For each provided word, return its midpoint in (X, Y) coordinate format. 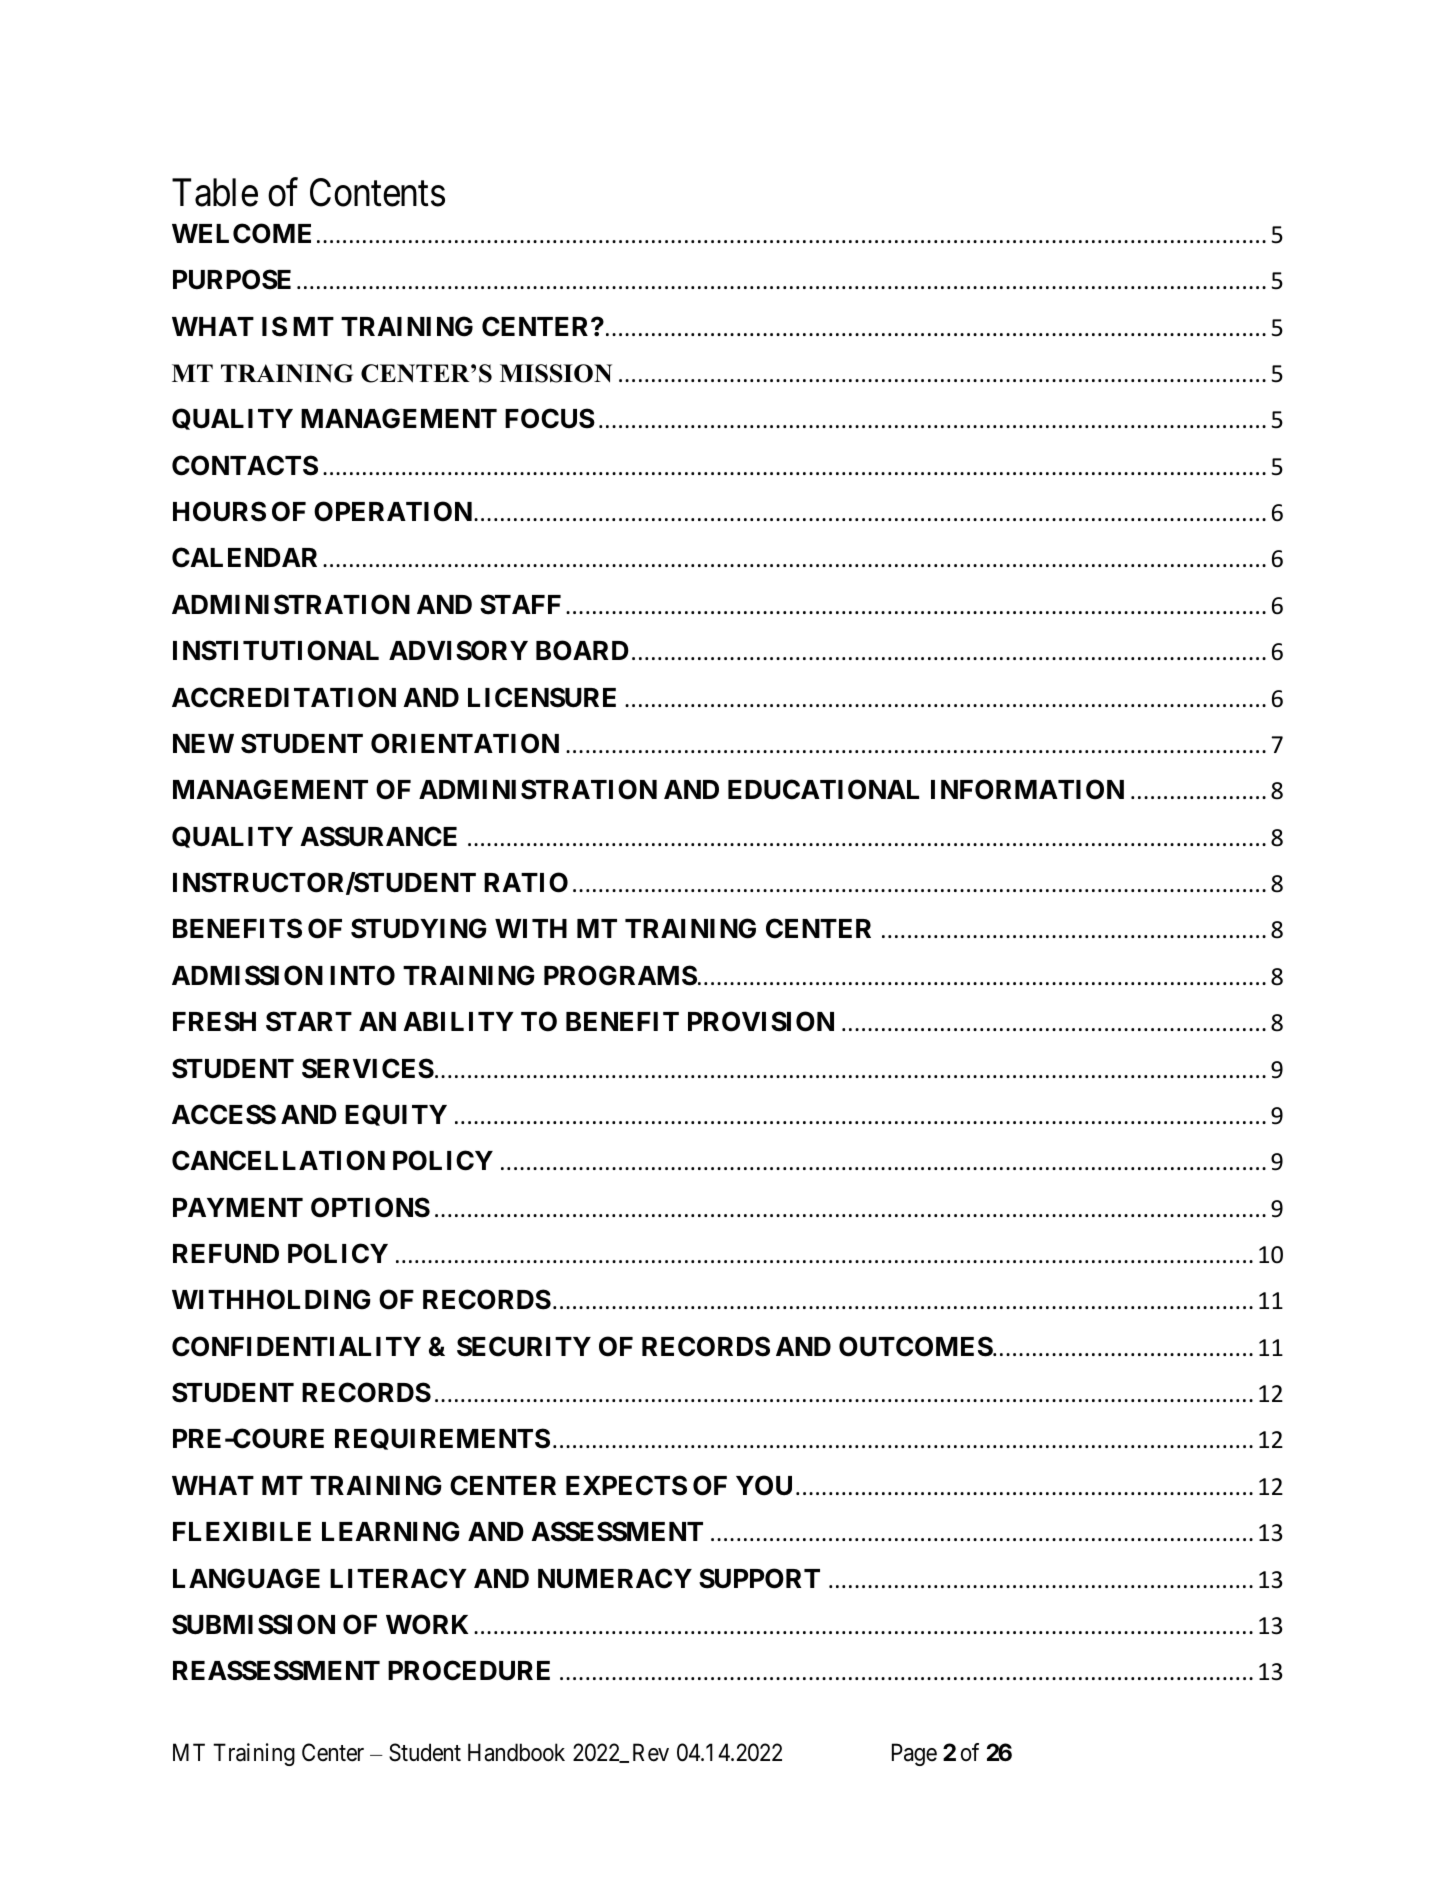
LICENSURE (542, 697)
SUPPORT (759, 1578)
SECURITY (524, 1346)
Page (914, 1754)
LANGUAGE (246, 1578)
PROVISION (761, 1021)
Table (215, 192)
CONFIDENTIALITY (296, 1346)
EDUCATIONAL (823, 789)
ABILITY (458, 1021)
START (309, 1021)
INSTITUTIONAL (276, 650)
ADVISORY (458, 650)
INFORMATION (1027, 789)
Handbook (516, 1752)
